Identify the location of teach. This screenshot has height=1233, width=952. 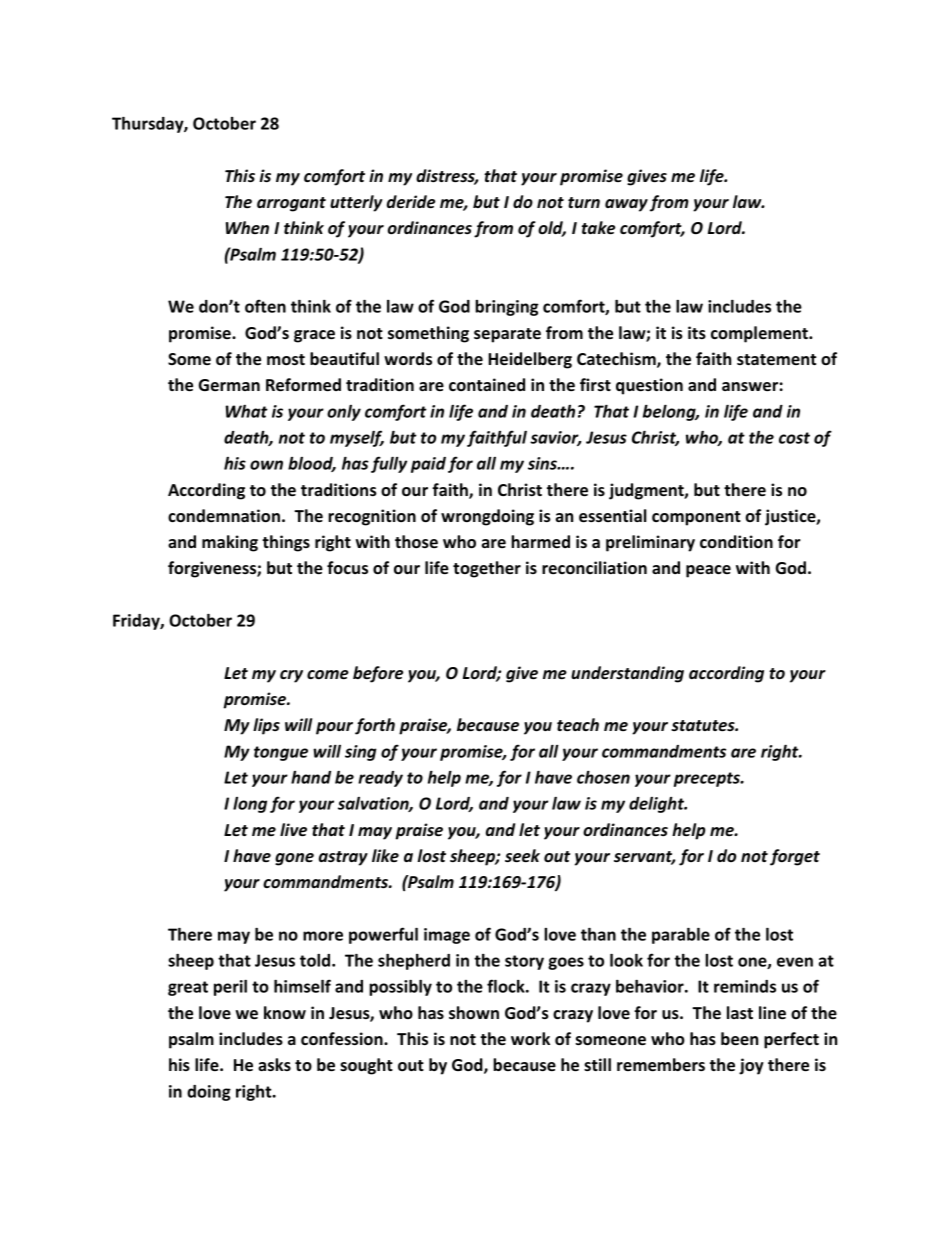
(578, 724).
